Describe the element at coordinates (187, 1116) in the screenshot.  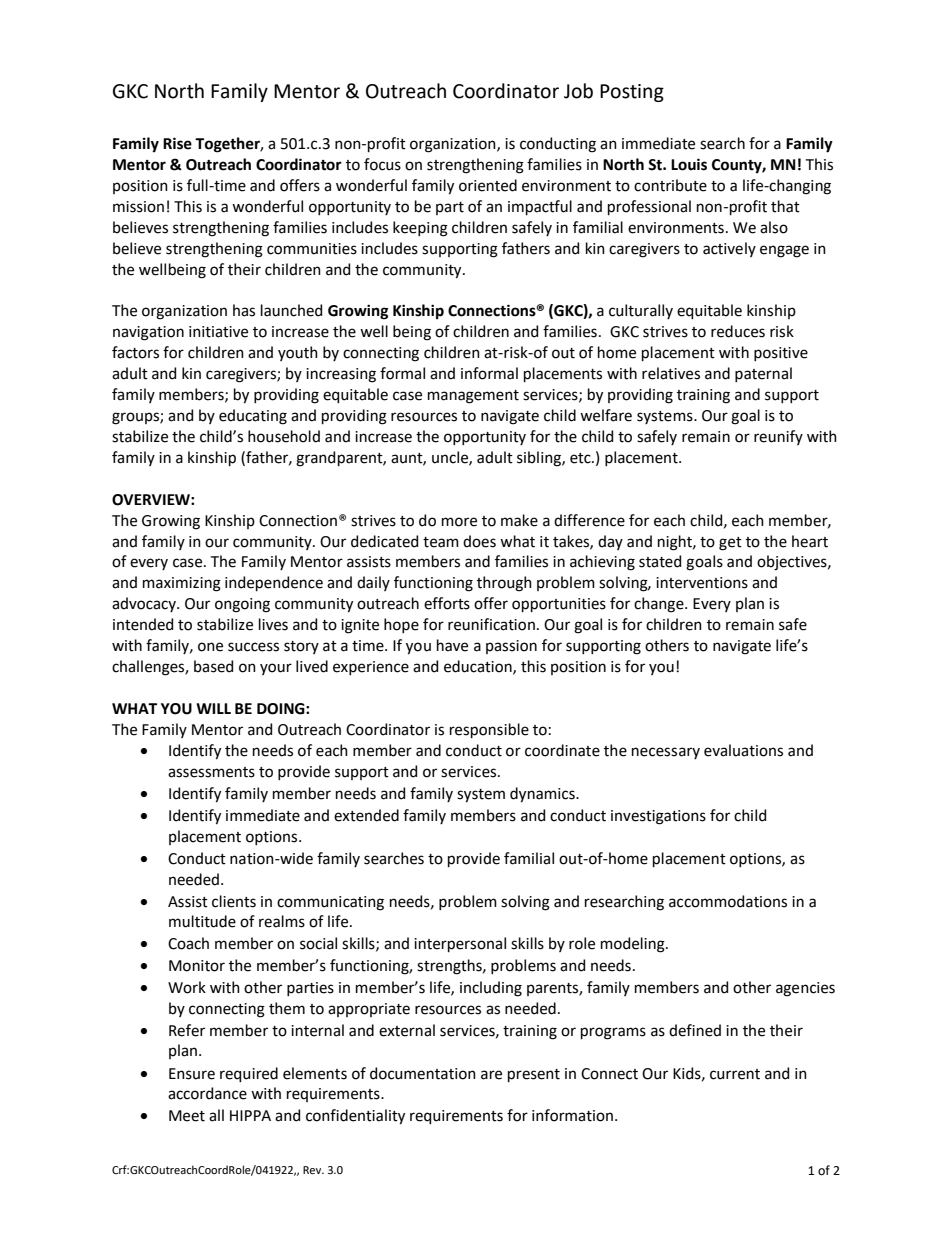
I see `Meet` at that location.
